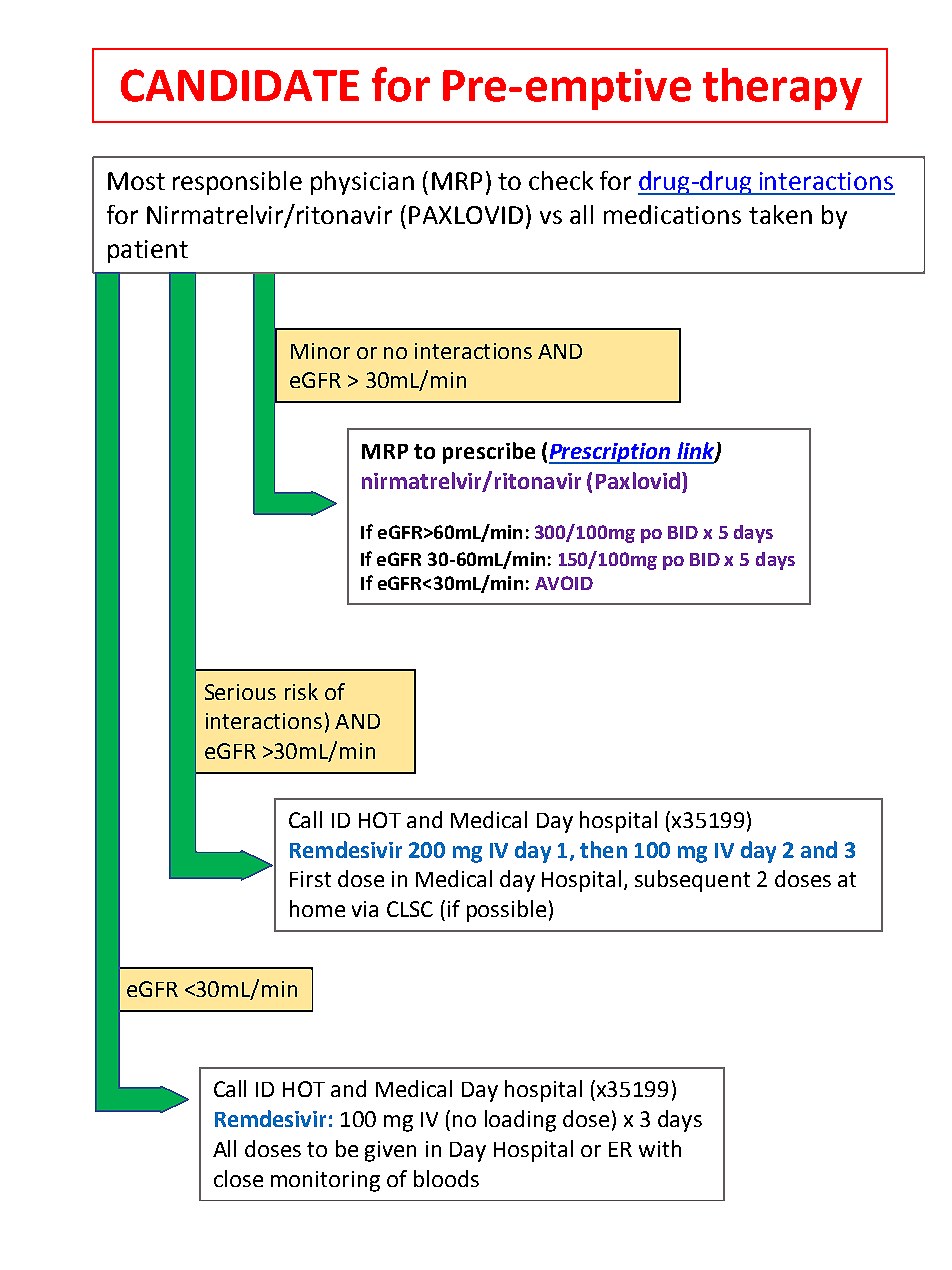 This image has width=952, height=1270. I want to click on AVOID, so click(564, 583).
